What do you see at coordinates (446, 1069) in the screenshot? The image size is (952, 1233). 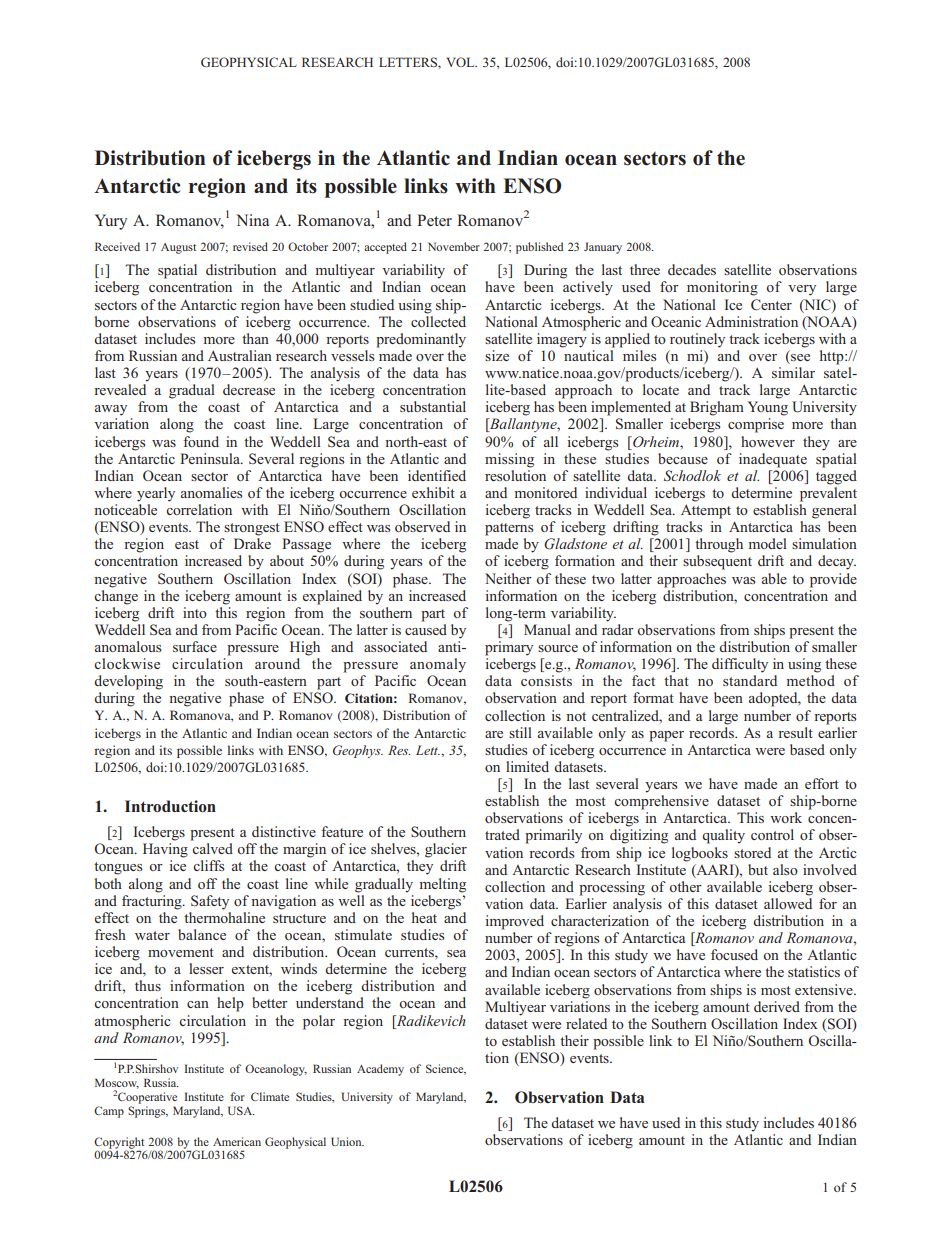 I see `Science` at bounding box center [446, 1069].
